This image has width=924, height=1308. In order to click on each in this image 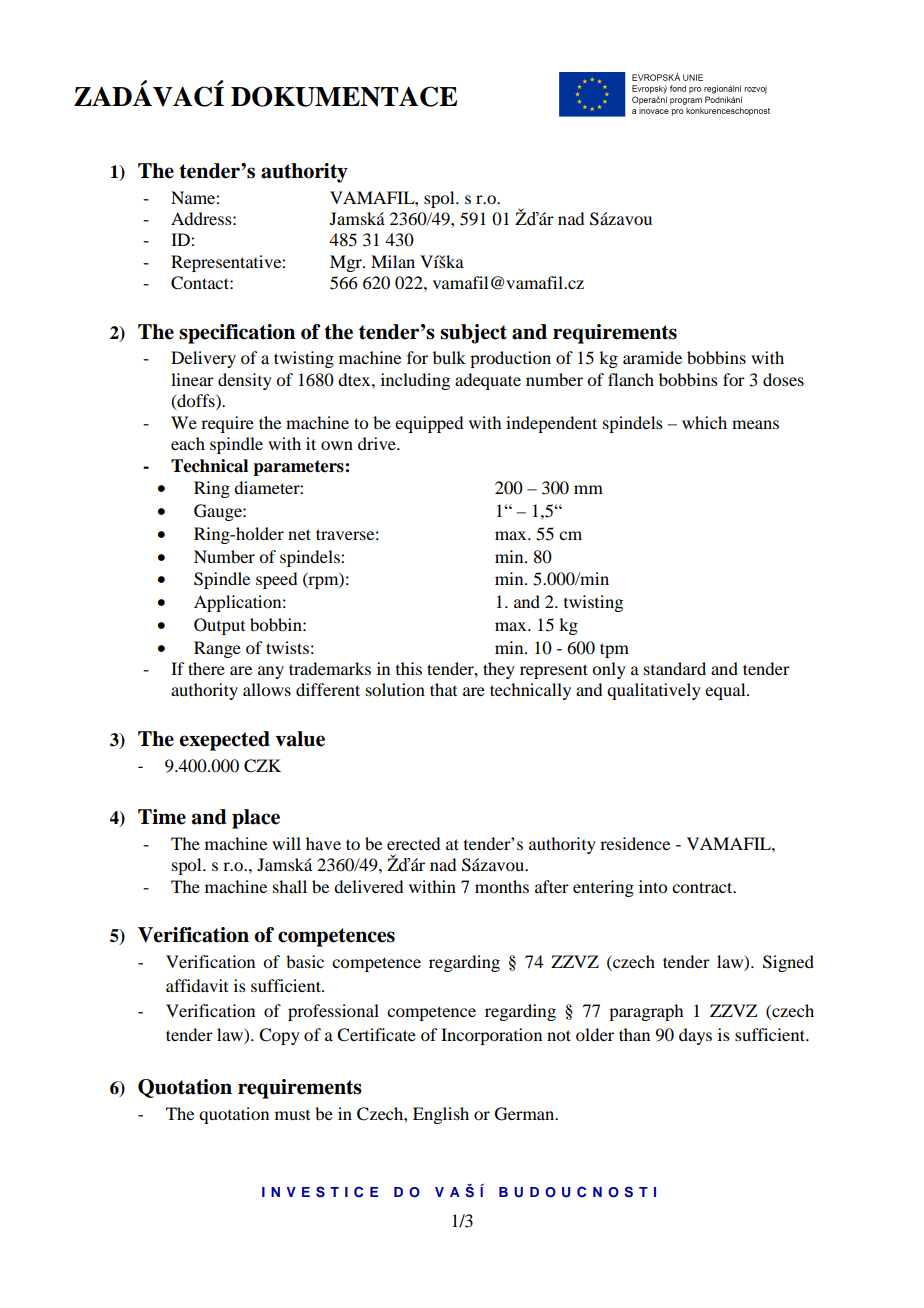, I will do `click(188, 443)`.
